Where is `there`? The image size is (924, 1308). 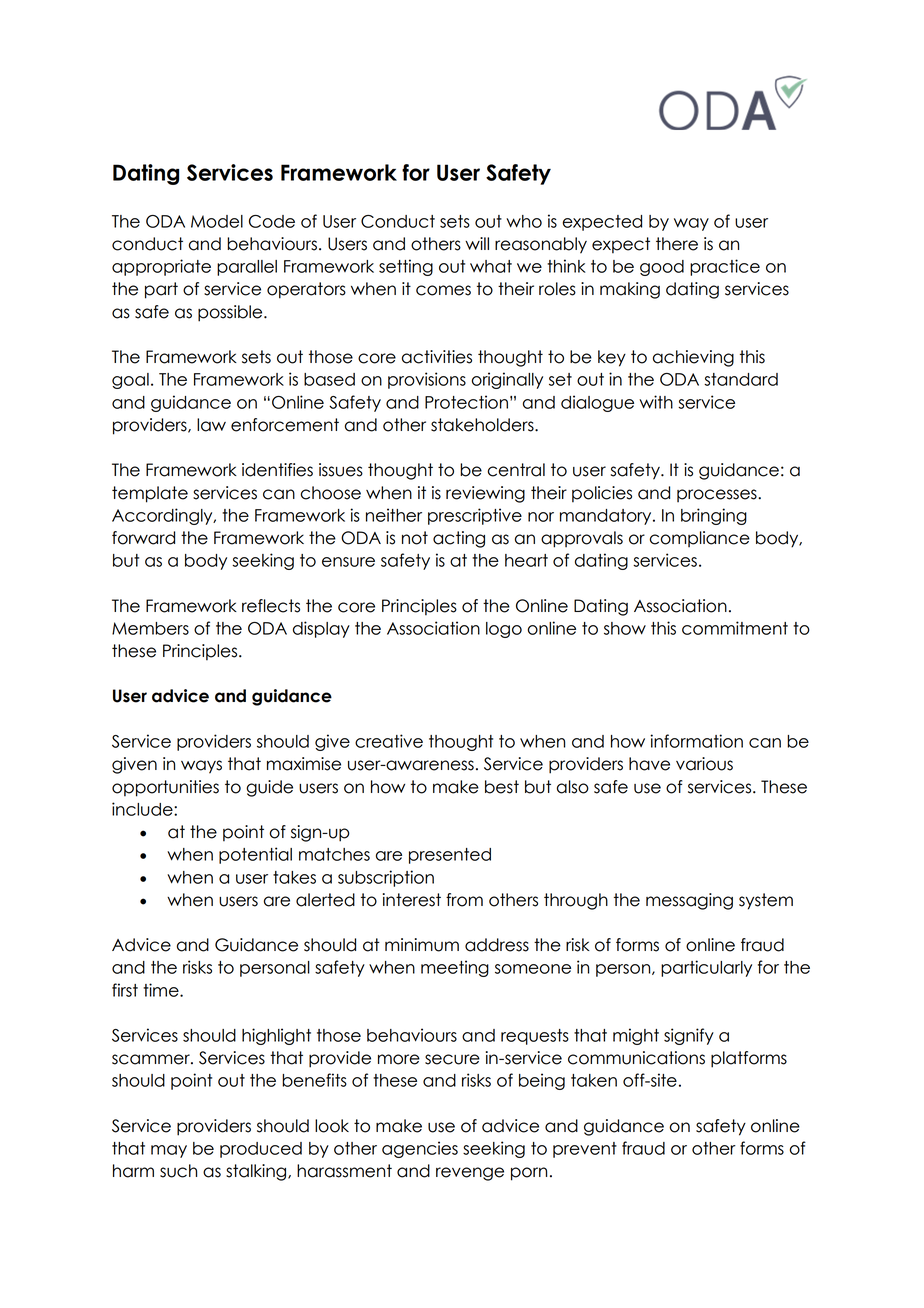 there is located at coordinates (677, 244).
